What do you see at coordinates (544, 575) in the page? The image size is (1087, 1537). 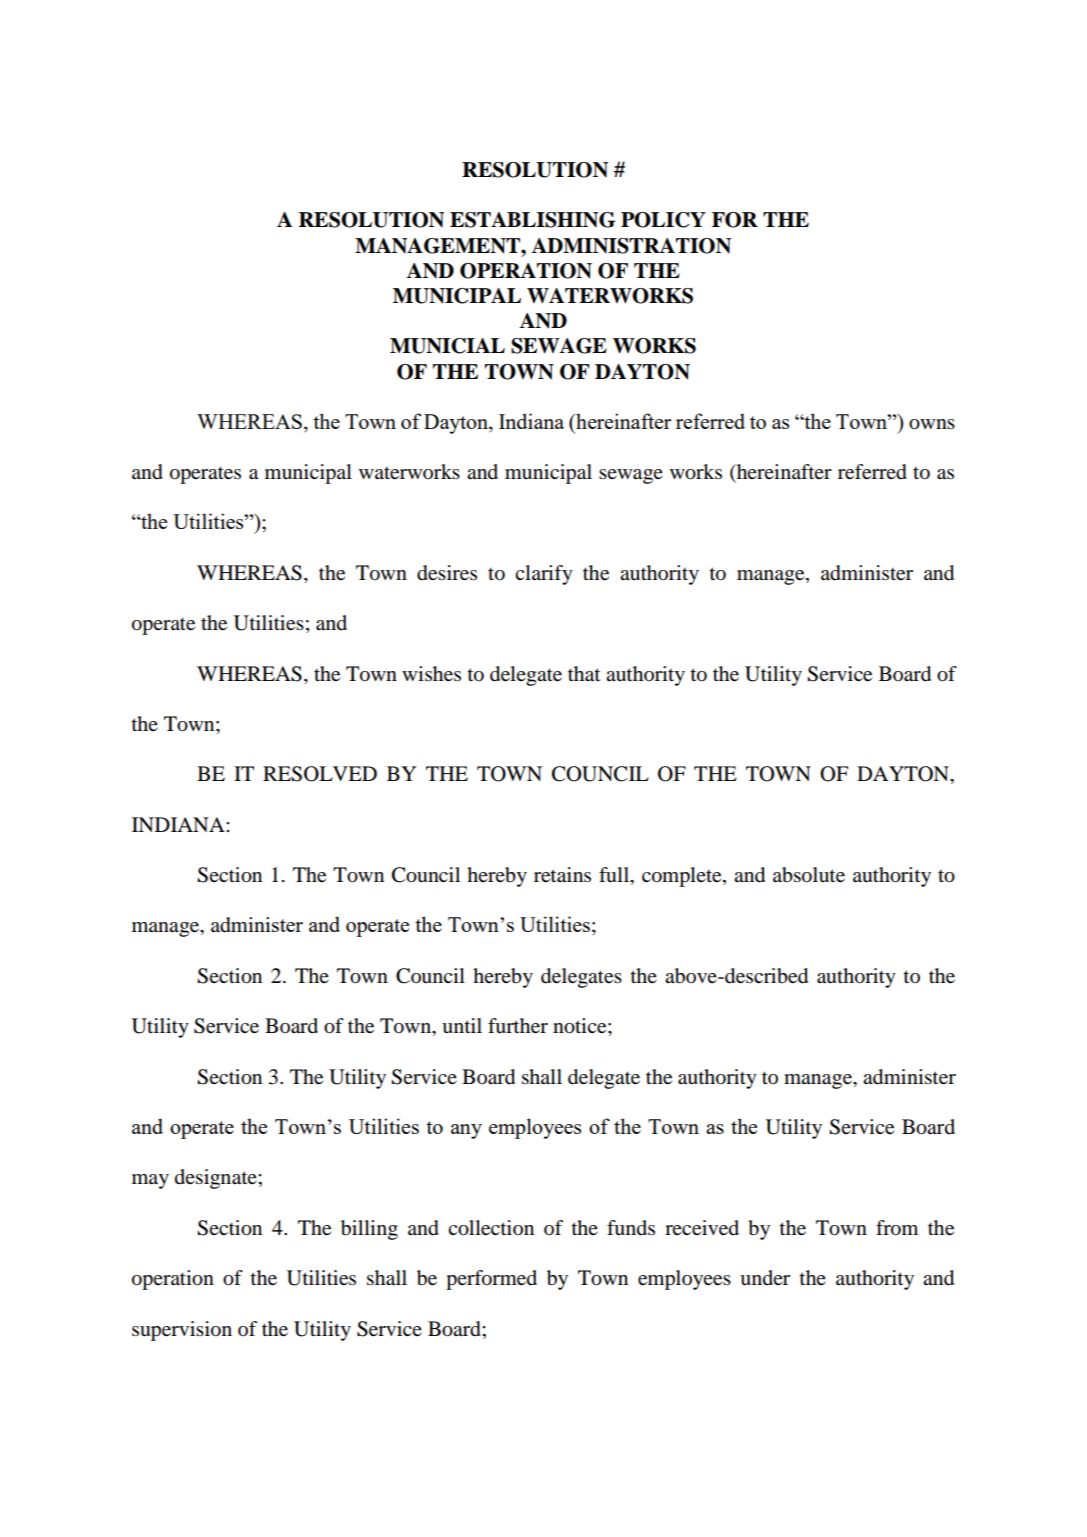 I see `clarify` at bounding box center [544, 575].
